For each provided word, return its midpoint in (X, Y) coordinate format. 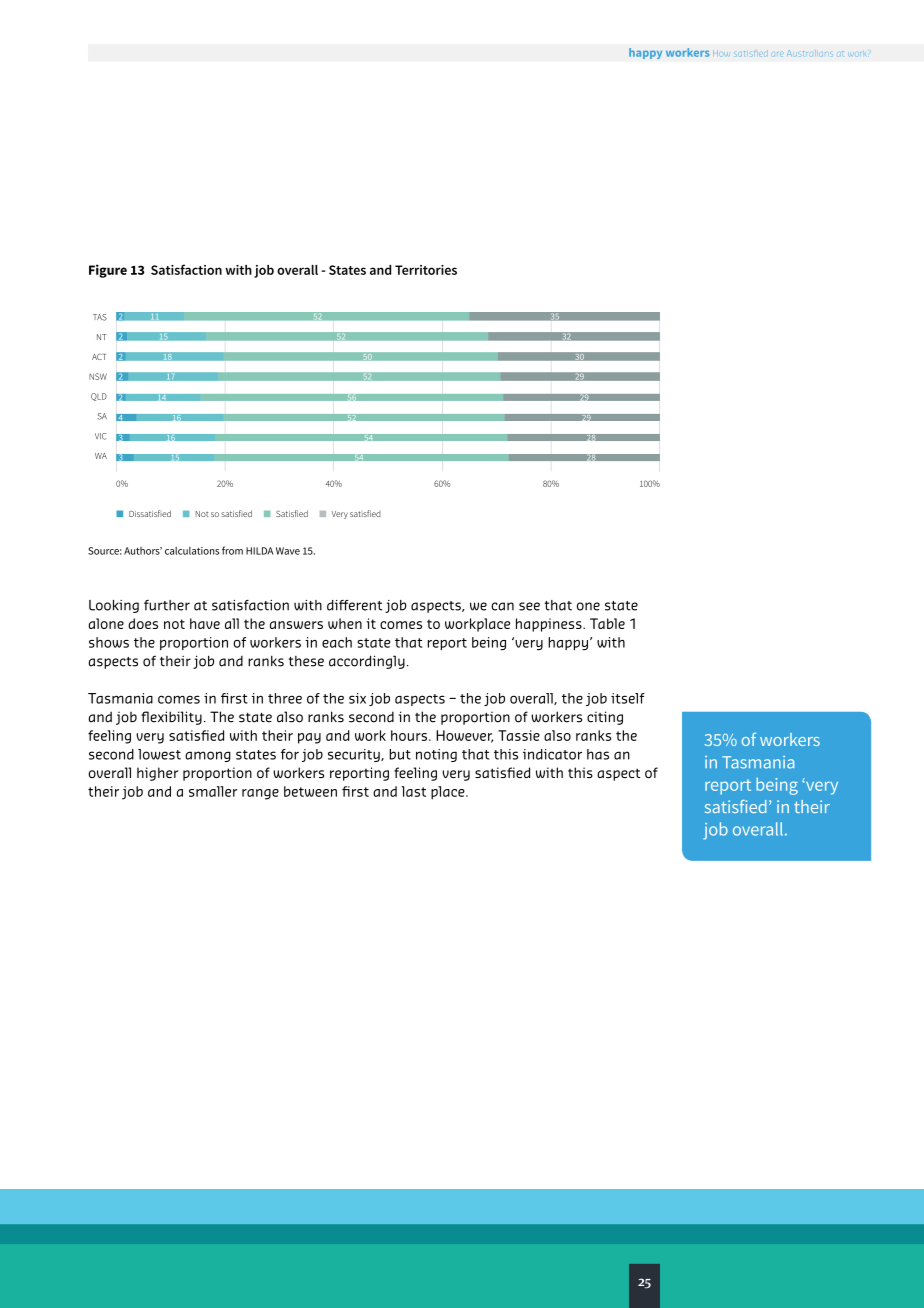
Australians (810, 53)
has (598, 754)
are (777, 54)
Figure (108, 271)
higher (157, 774)
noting (436, 755)
